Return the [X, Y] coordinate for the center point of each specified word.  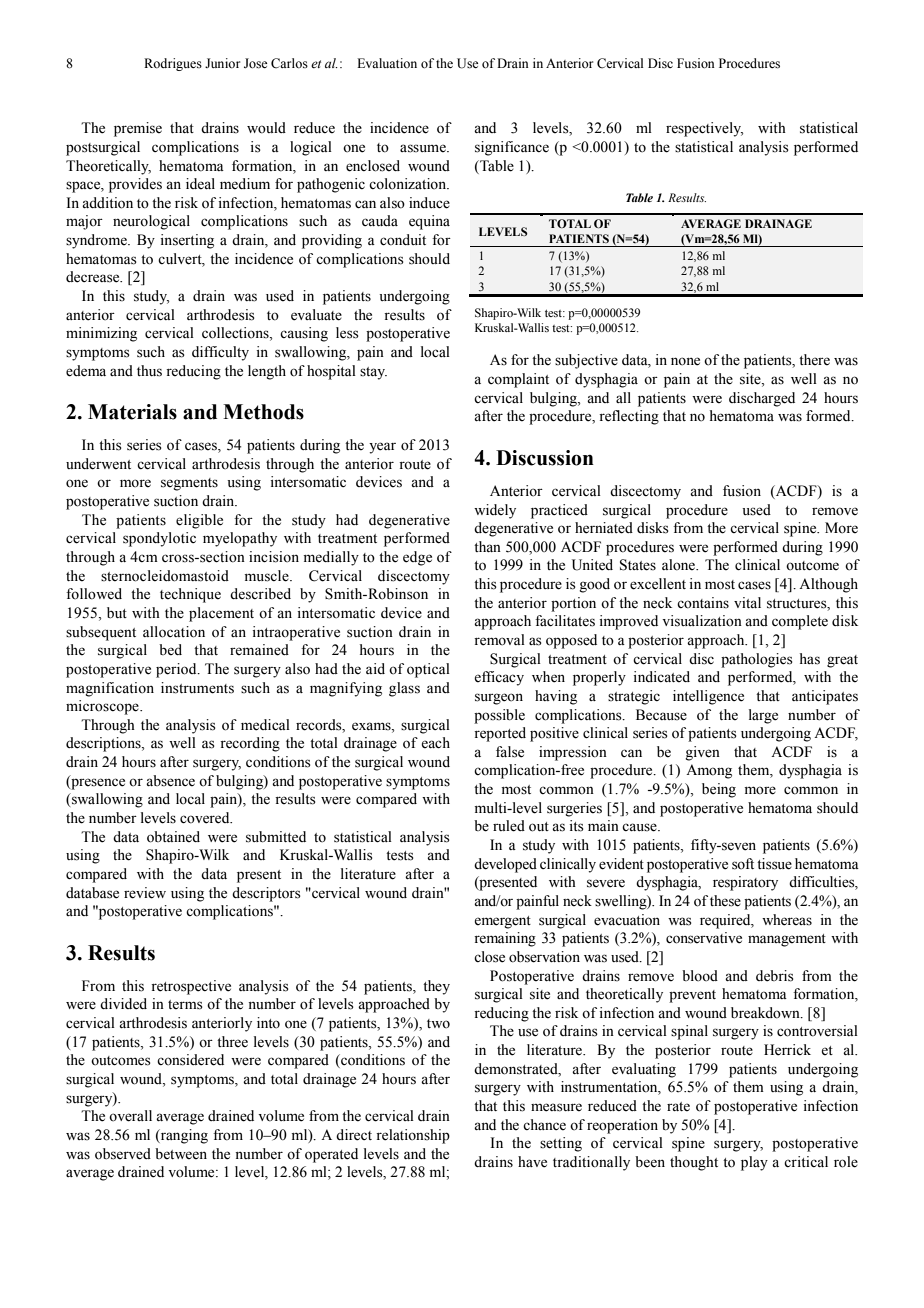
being [719, 790]
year [382, 448]
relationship [413, 1136]
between [181, 1154]
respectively [704, 129]
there [814, 360]
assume [424, 148]
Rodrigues [173, 64]
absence [170, 781]
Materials [132, 412]
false [510, 752]
